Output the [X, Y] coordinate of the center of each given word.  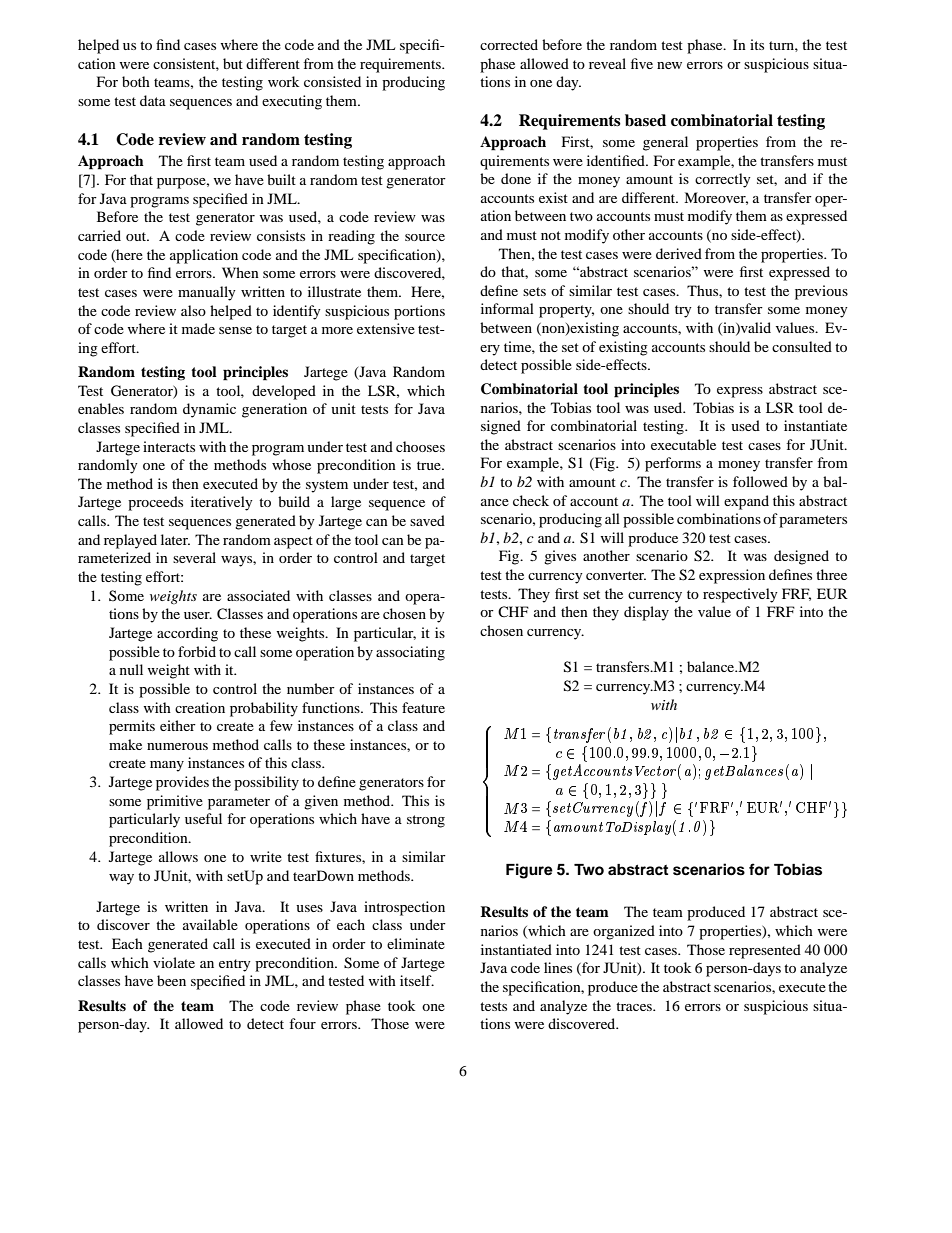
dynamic [209, 410]
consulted [802, 346]
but [233, 63]
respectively [740, 595]
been [171, 980]
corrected [509, 44]
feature [423, 707]
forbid [197, 651]
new [669, 65]
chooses [420, 446]
